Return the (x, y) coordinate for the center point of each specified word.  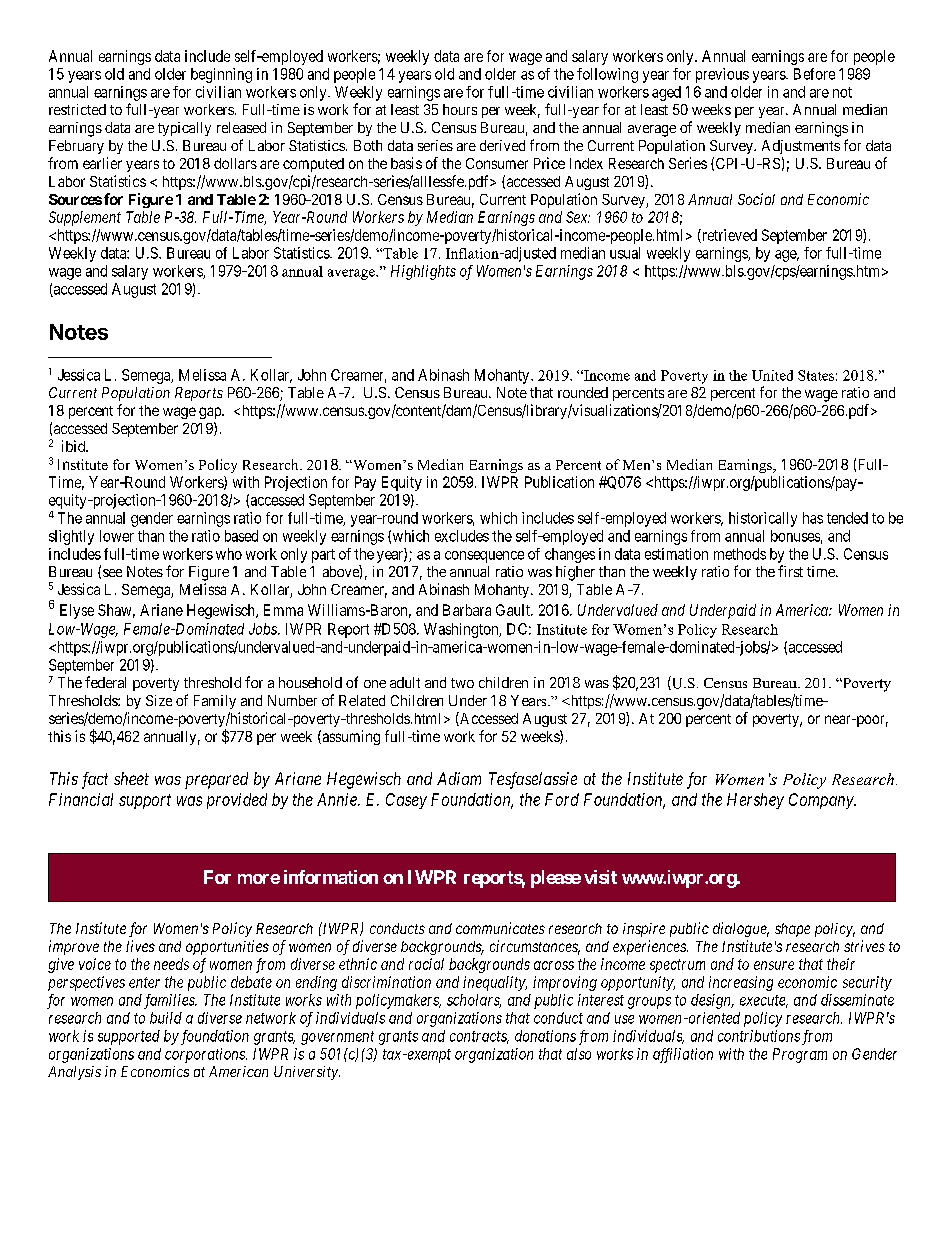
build (166, 1018)
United (772, 375)
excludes (462, 536)
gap (211, 413)
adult (405, 682)
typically (184, 129)
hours (460, 109)
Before (814, 74)
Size (159, 700)
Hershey (755, 801)
